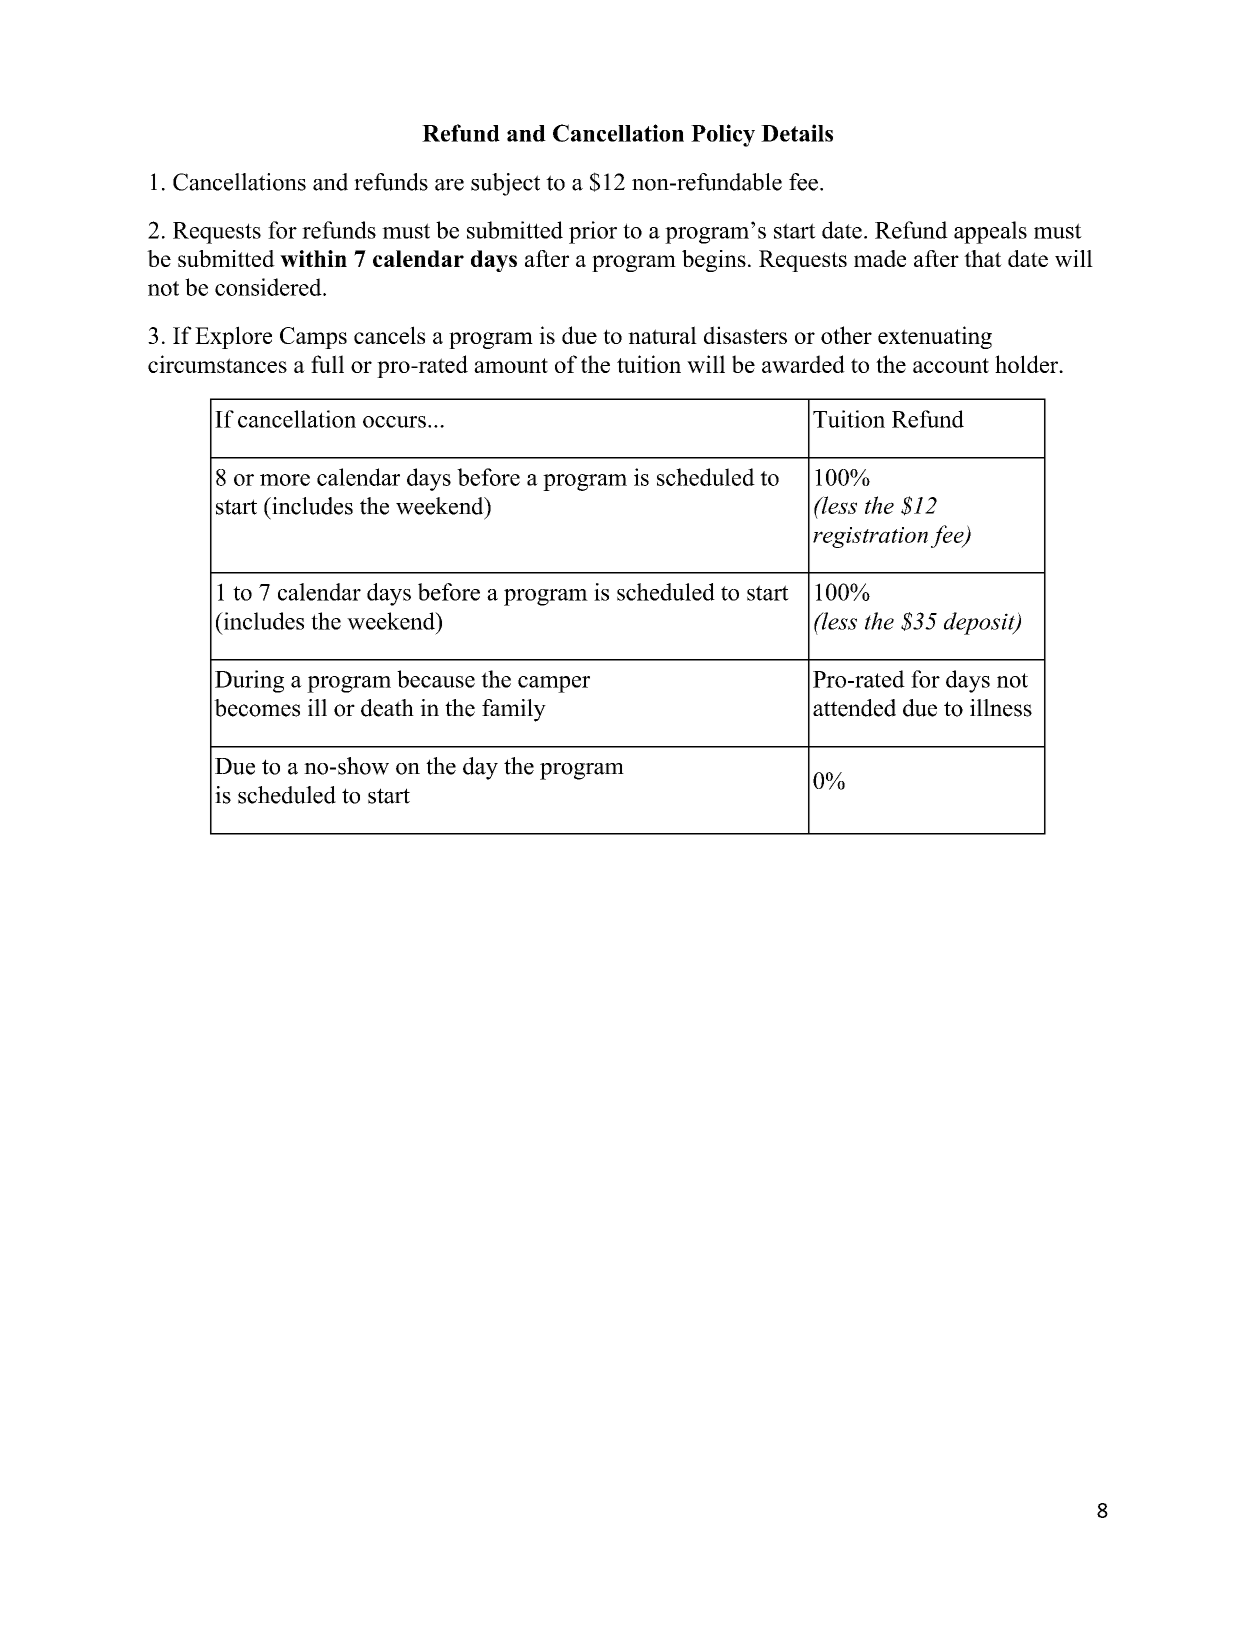  What do you see at coordinates (662, 335) in the document?
I see `natural` at bounding box center [662, 335].
